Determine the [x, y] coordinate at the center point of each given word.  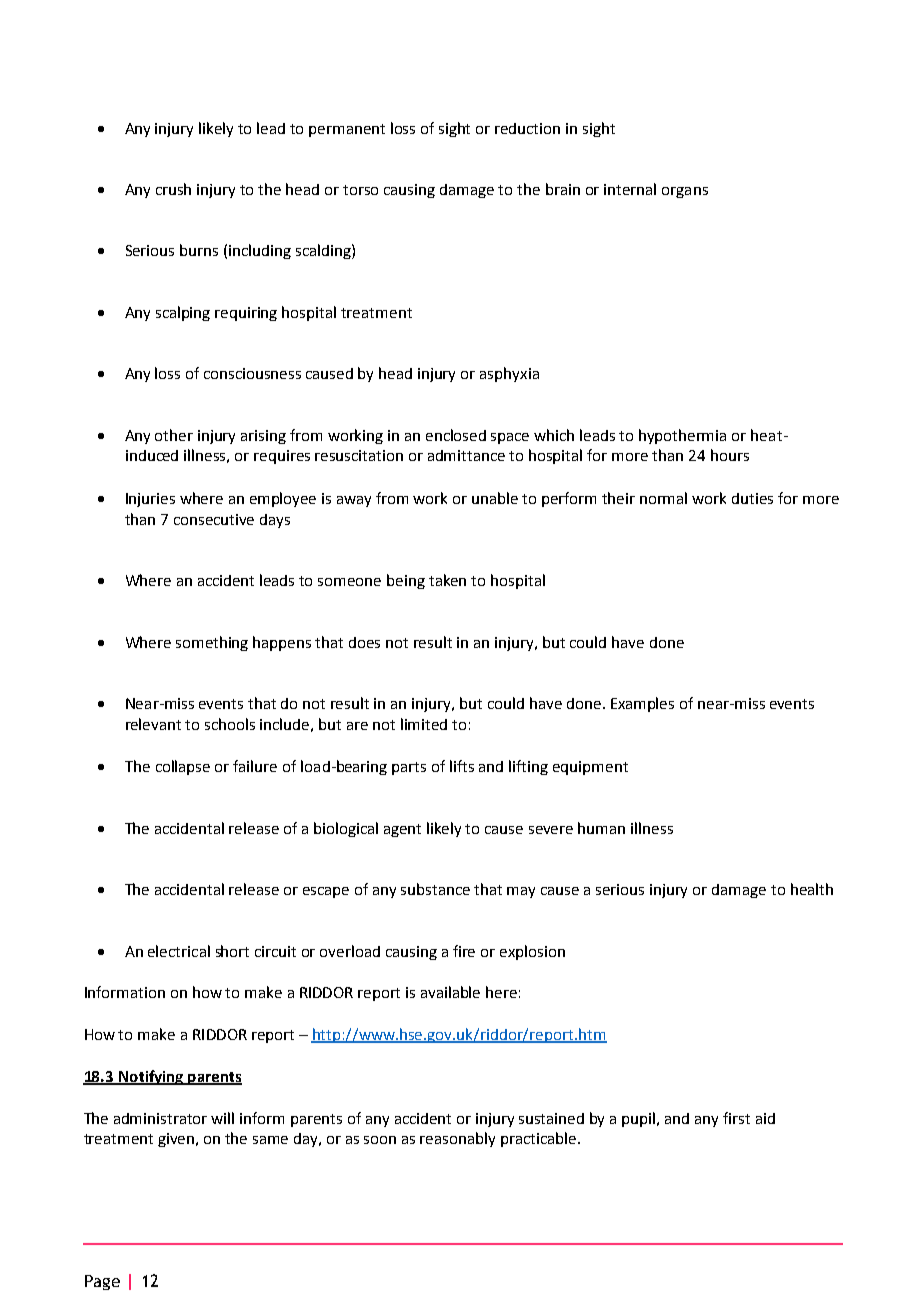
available [450, 992]
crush [173, 189]
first [736, 1118]
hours [730, 455]
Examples [642, 704]
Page [102, 1282]
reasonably [457, 1139]
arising [263, 437]
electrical [179, 951]
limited [424, 724]
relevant [153, 724]
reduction [527, 128]
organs [685, 192]
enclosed [456, 435]
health [812, 889]
